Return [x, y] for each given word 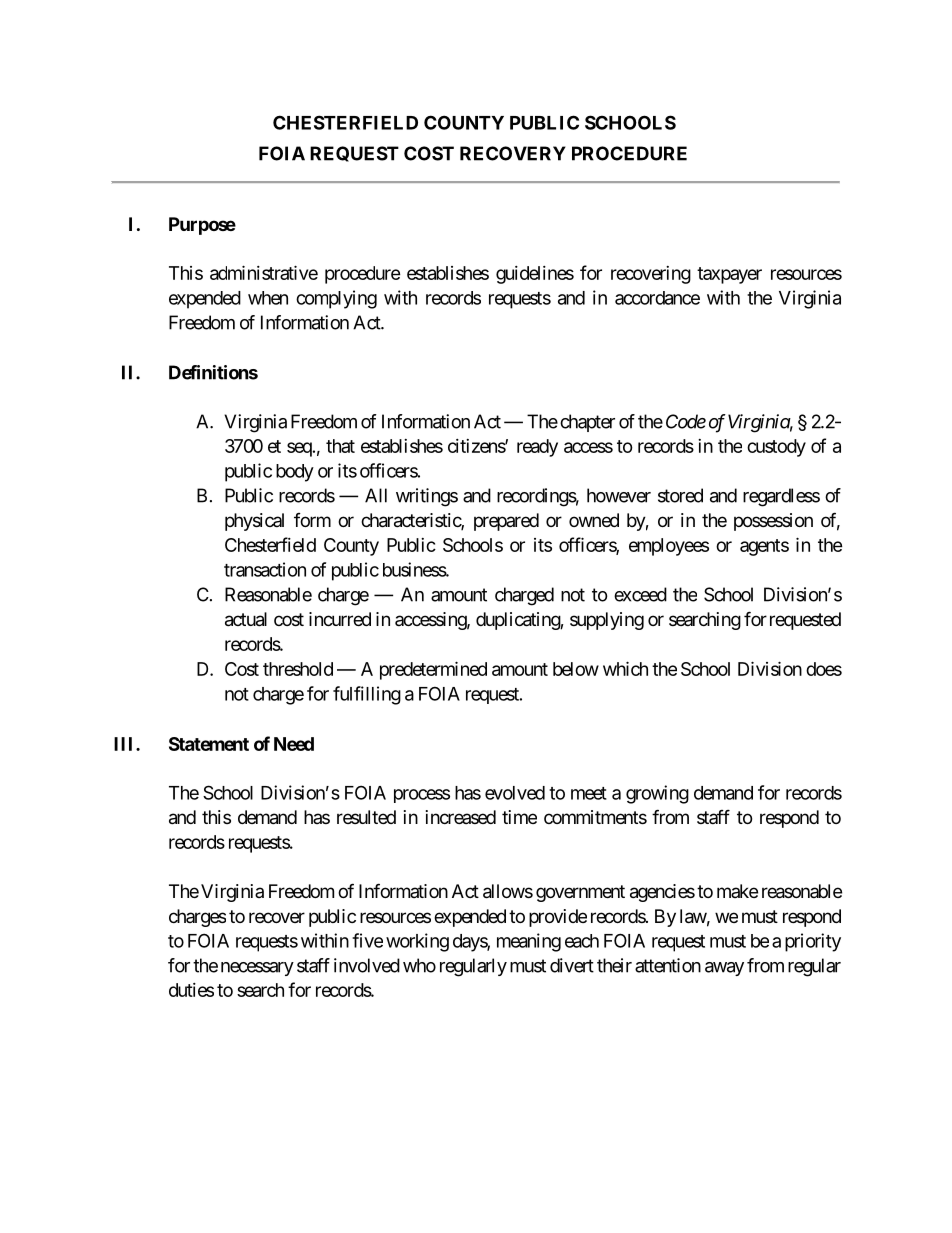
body [295, 473]
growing [657, 794]
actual [246, 619]
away [724, 969]
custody [776, 448]
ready [537, 448]
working [417, 942]
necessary [257, 969]
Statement [209, 744]
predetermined [433, 670]
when [268, 298]
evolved [515, 793]
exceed [640, 594]
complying [336, 299]
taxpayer [729, 275]
